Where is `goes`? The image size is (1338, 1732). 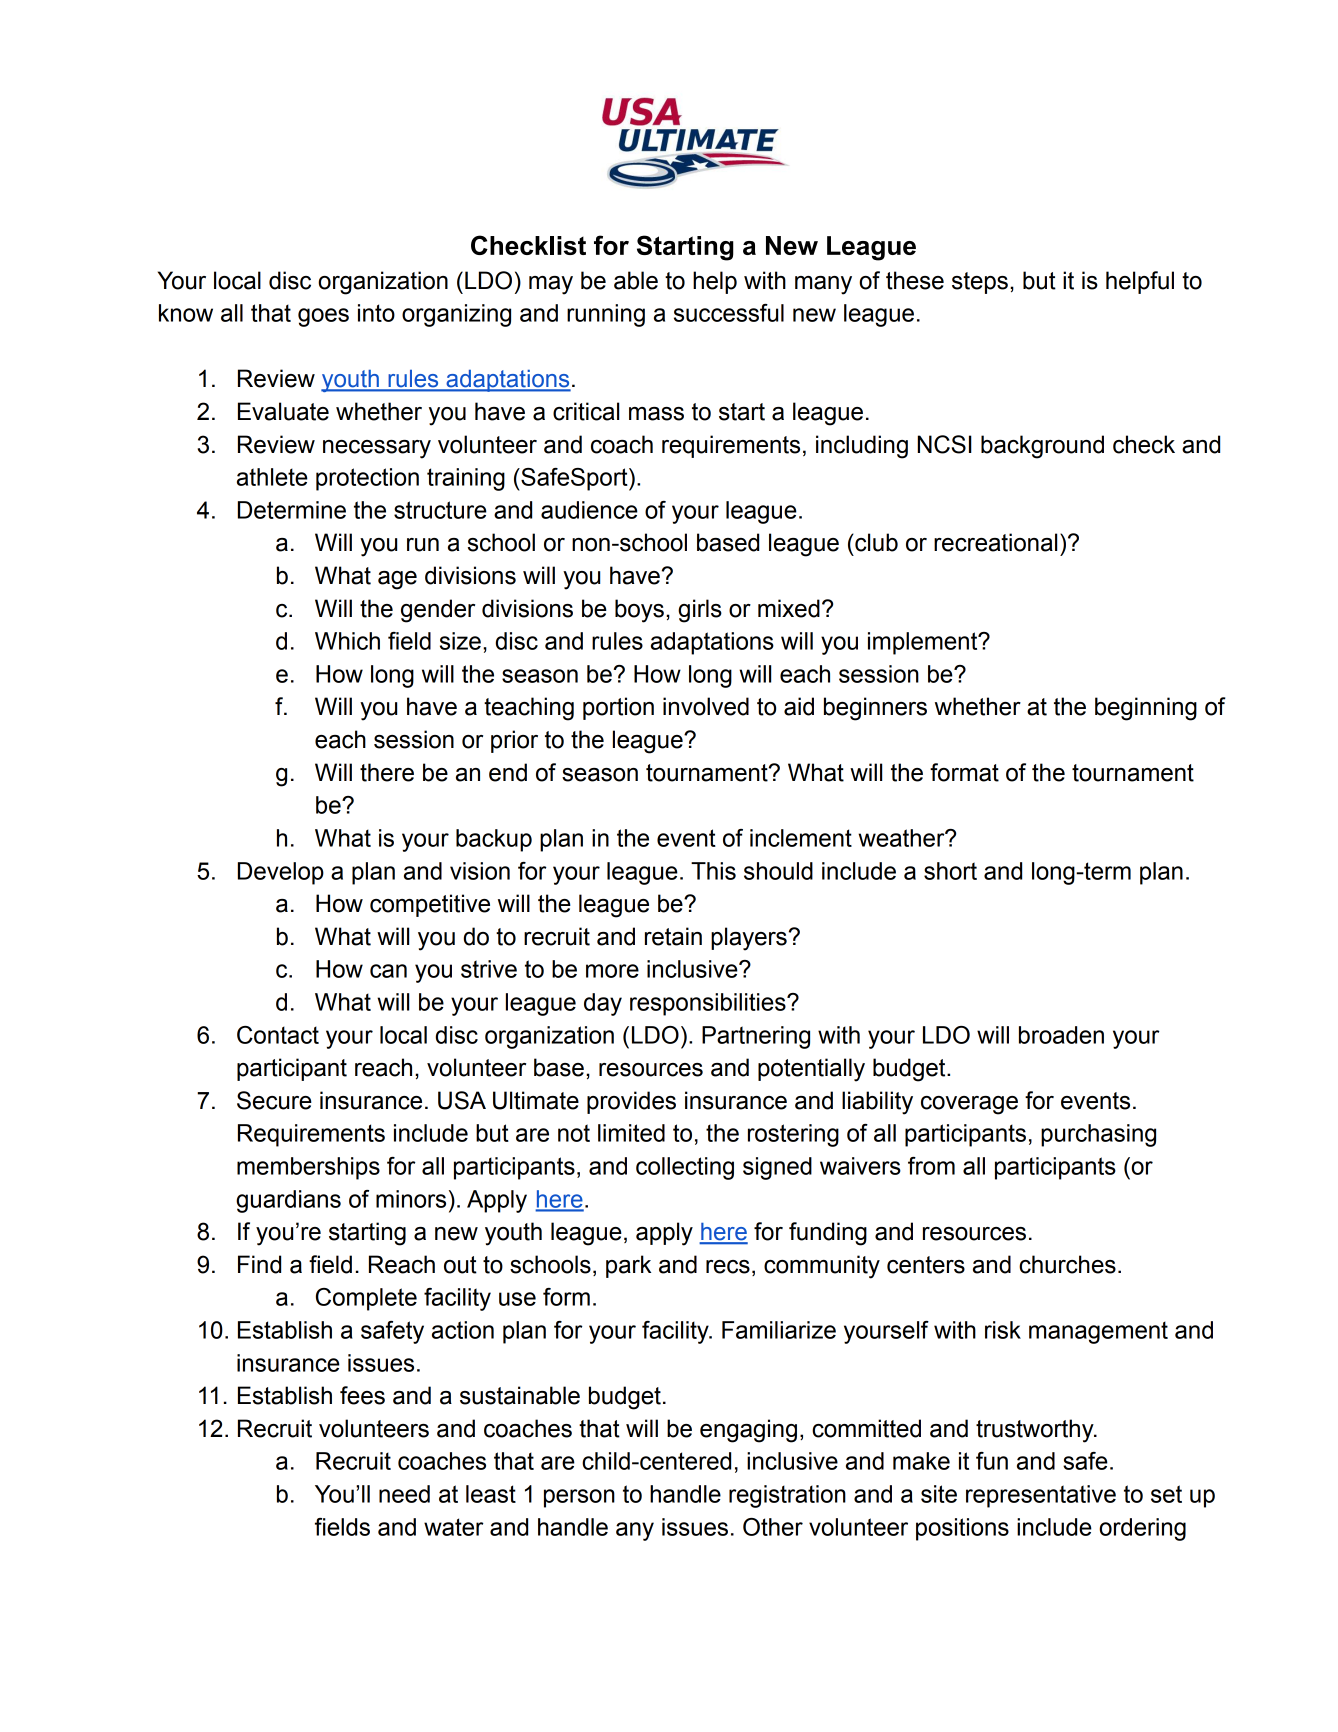
goes is located at coordinates (323, 317).
